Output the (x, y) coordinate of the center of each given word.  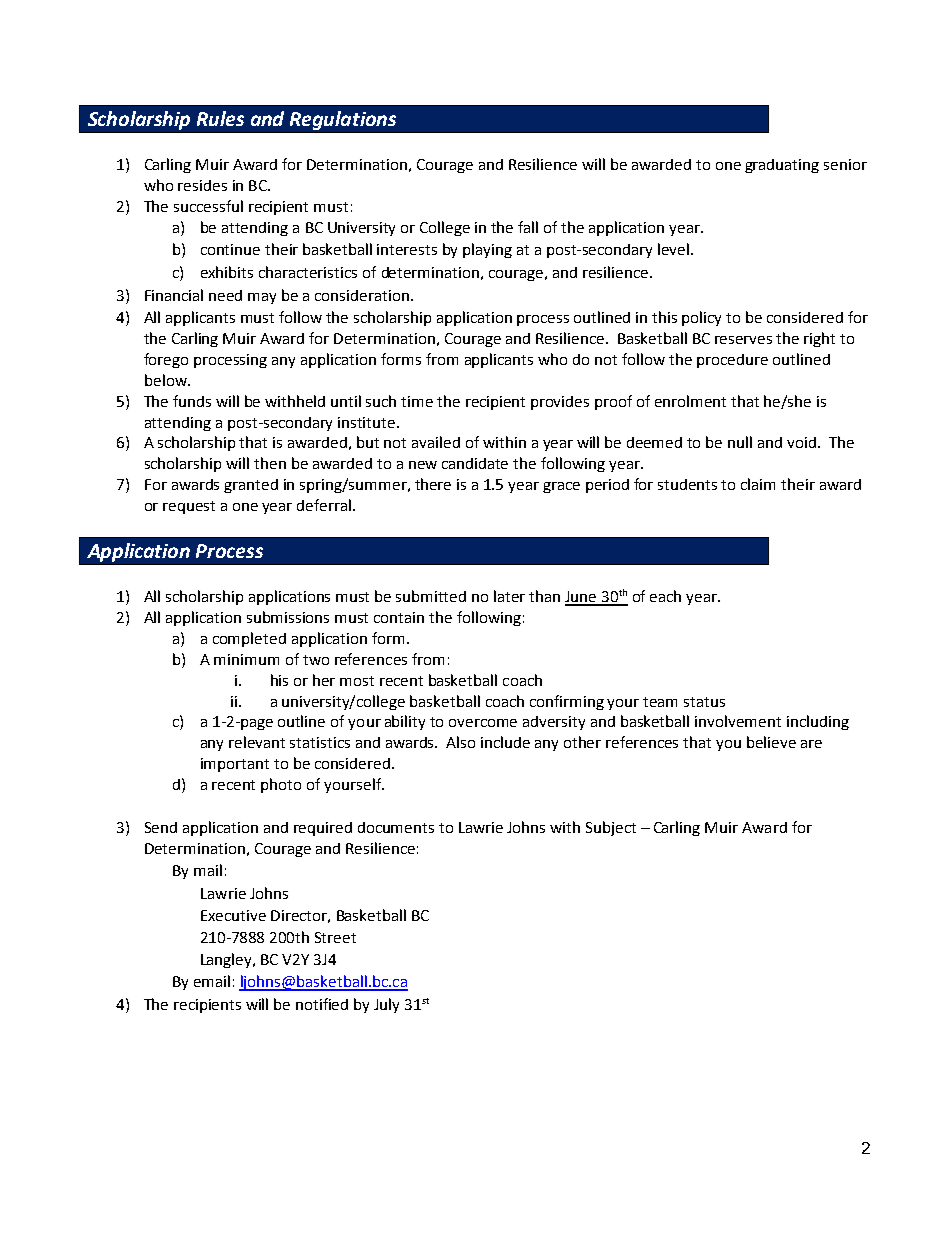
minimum (246, 659)
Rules (220, 118)
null (740, 442)
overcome (483, 723)
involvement (738, 721)
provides (560, 403)
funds (192, 401)
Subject (611, 828)
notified (322, 1004)
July (386, 1005)
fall (528, 227)
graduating (782, 166)
